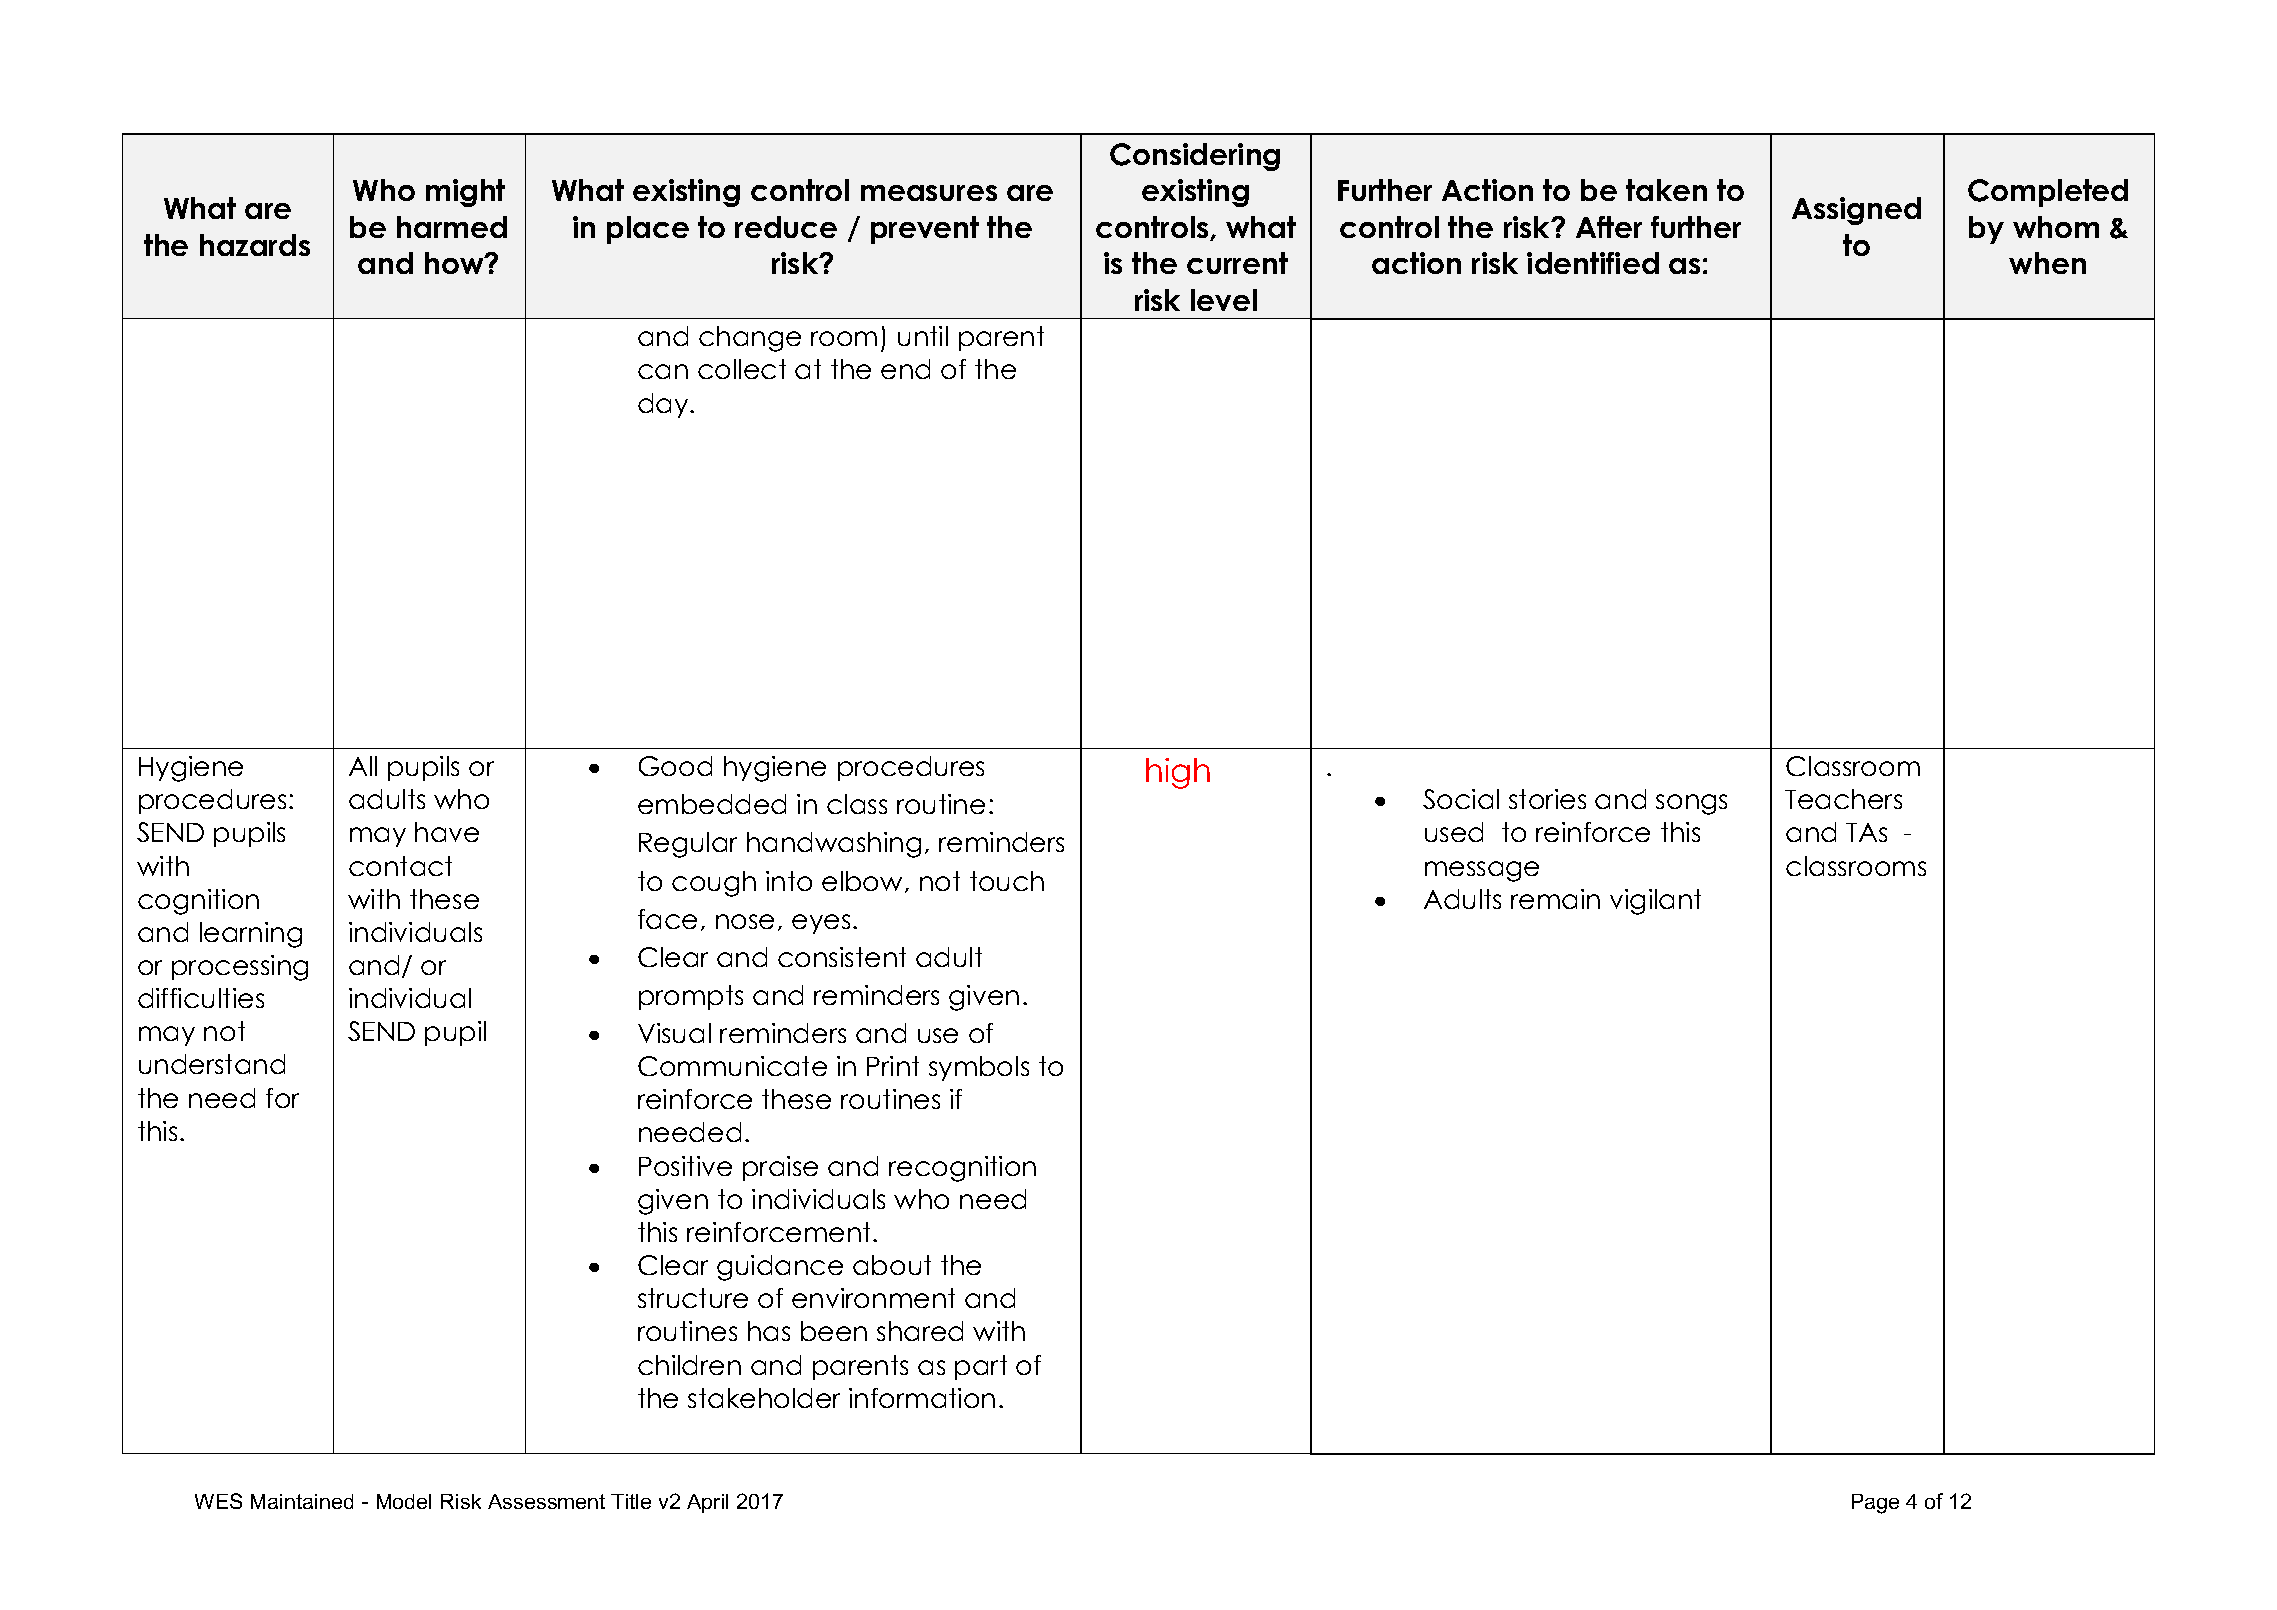  I want to click on Assigned, so click(1856, 211).
